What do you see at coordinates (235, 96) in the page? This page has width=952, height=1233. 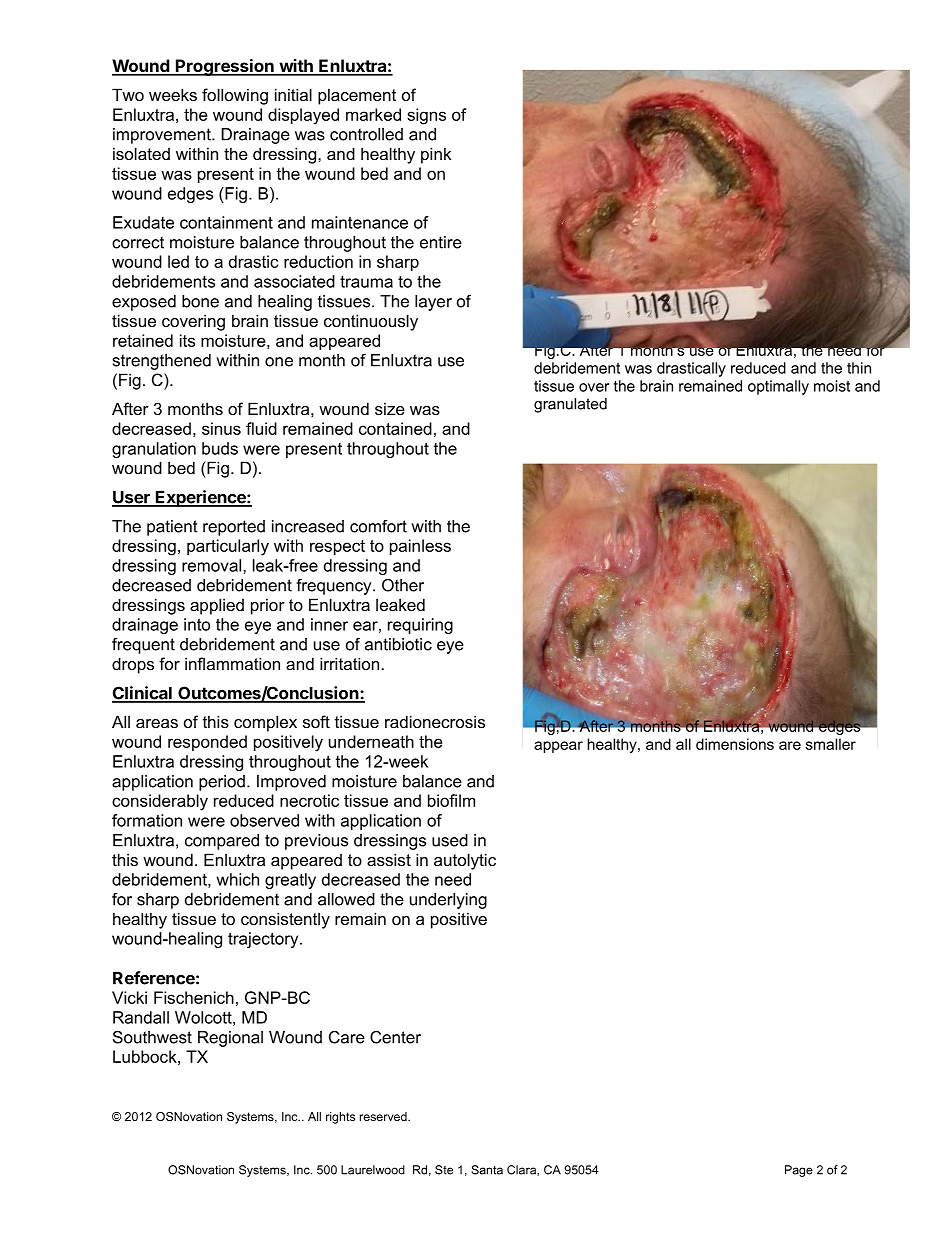 I see `following` at bounding box center [235, 96].
